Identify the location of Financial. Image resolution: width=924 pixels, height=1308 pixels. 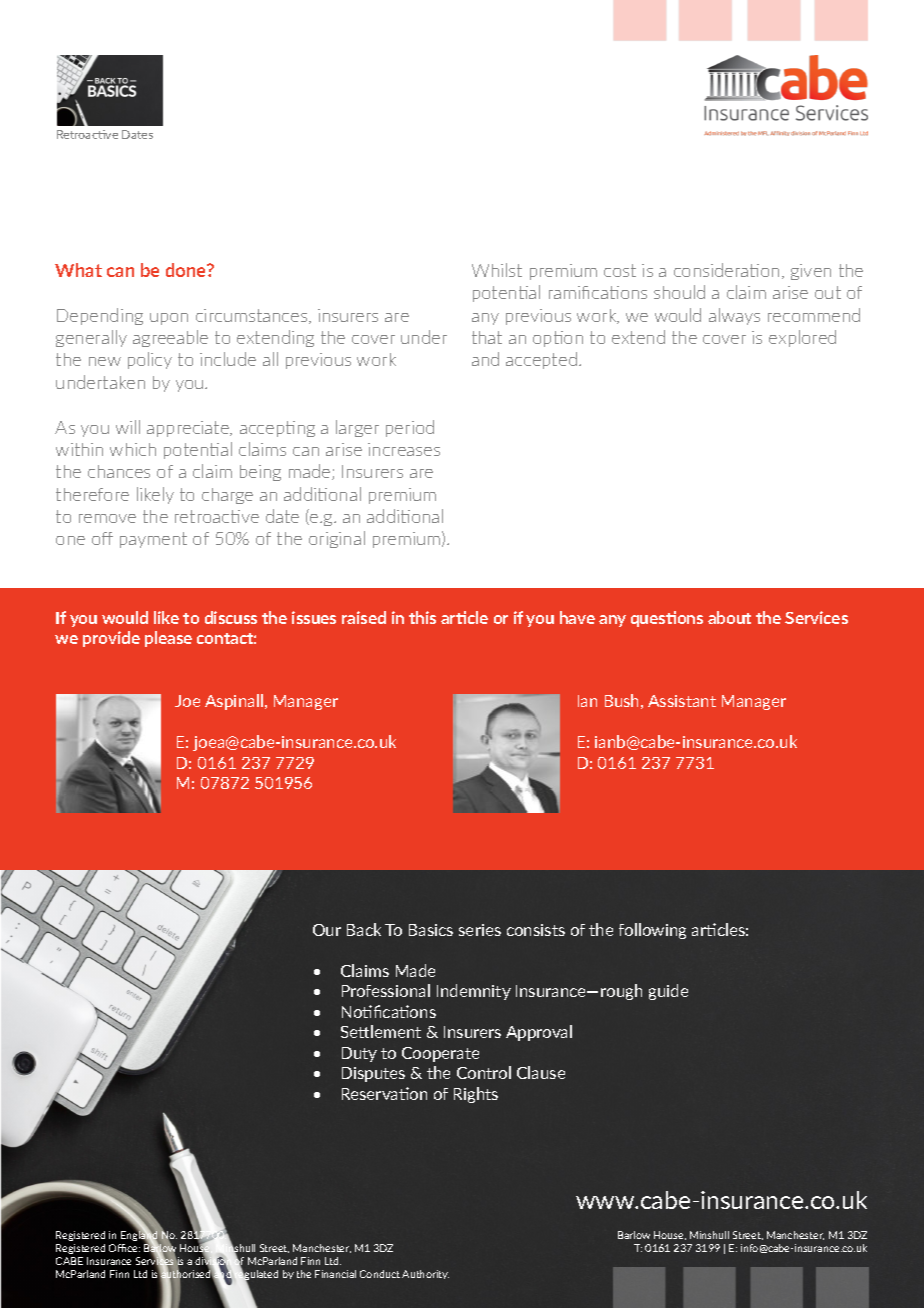
(335, 1274).
